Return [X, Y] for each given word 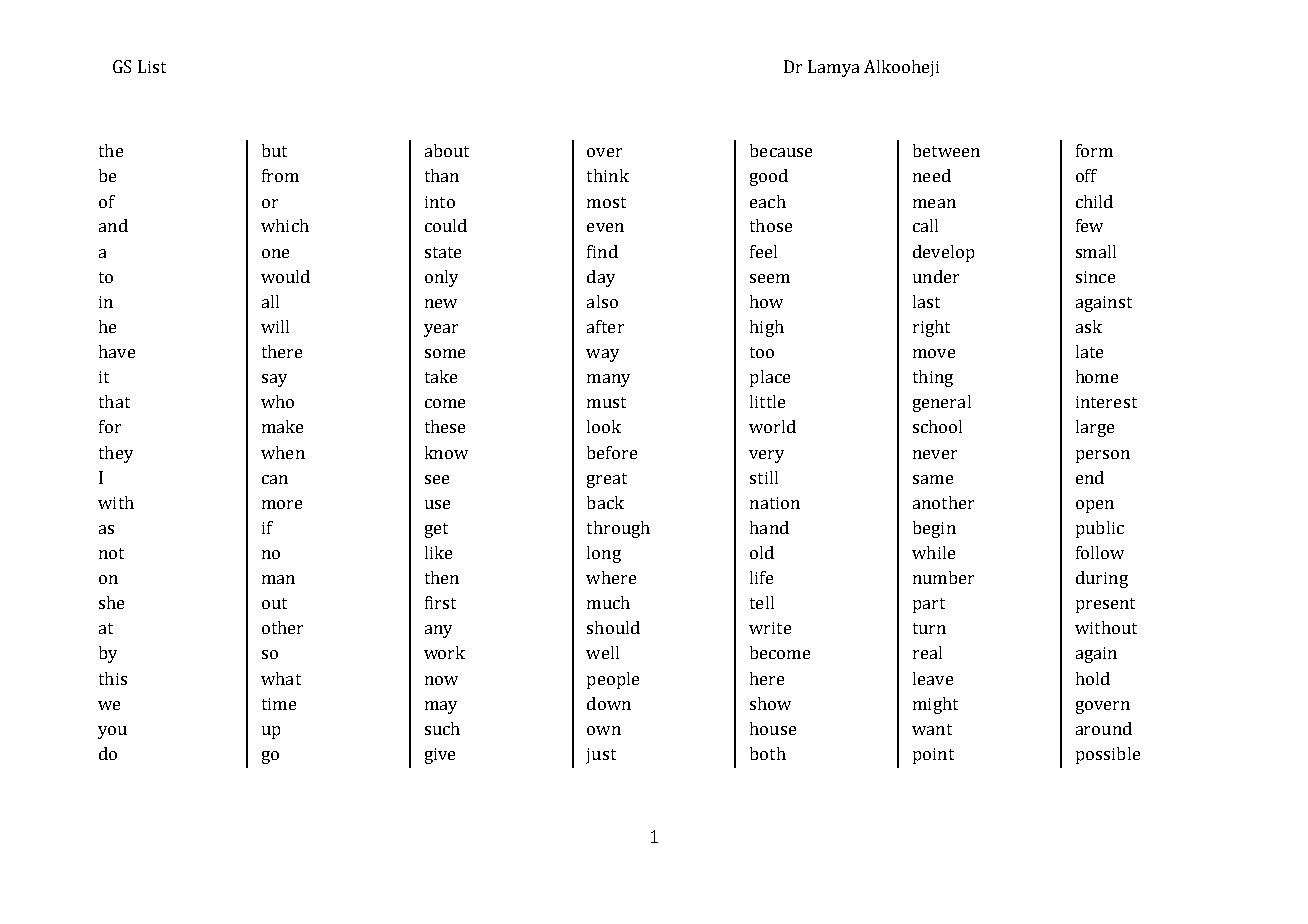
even [605, 227]
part [929, 605]
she [111, 602]
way [602, 355]
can [275, 479]
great [607, 480]
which [285, 225]
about [447, 150]
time [279, 704]
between [946, 150]
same [933, 479]
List [152, 66]
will [275, 326]
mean [934, 203]
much [608, 602]
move [934, 353]
